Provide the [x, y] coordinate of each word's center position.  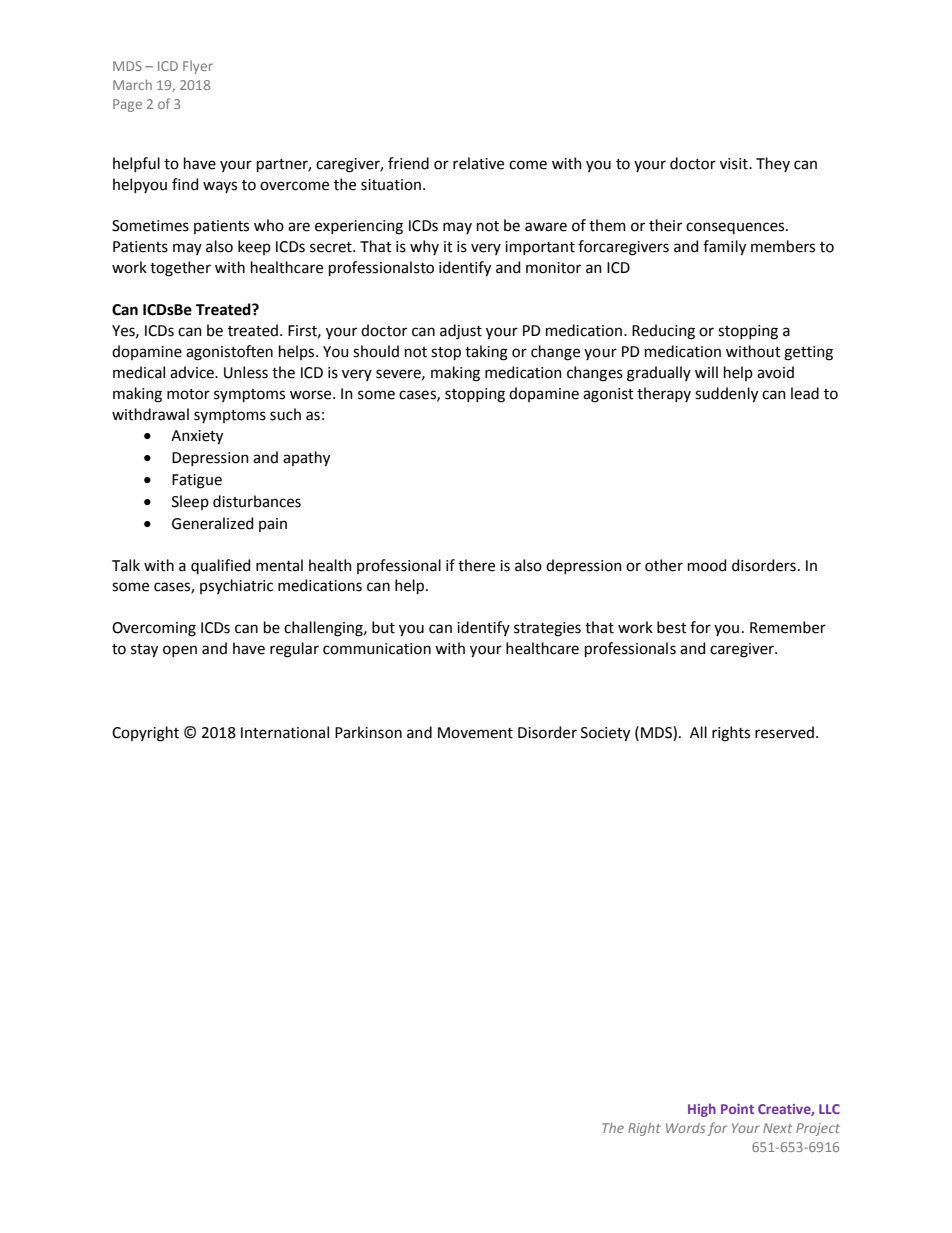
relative [478, 163]
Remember [788, 627]
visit [735, 164]
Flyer [198, 67]
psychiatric [236, 586]
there [476, 565]
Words [685, 1128]
